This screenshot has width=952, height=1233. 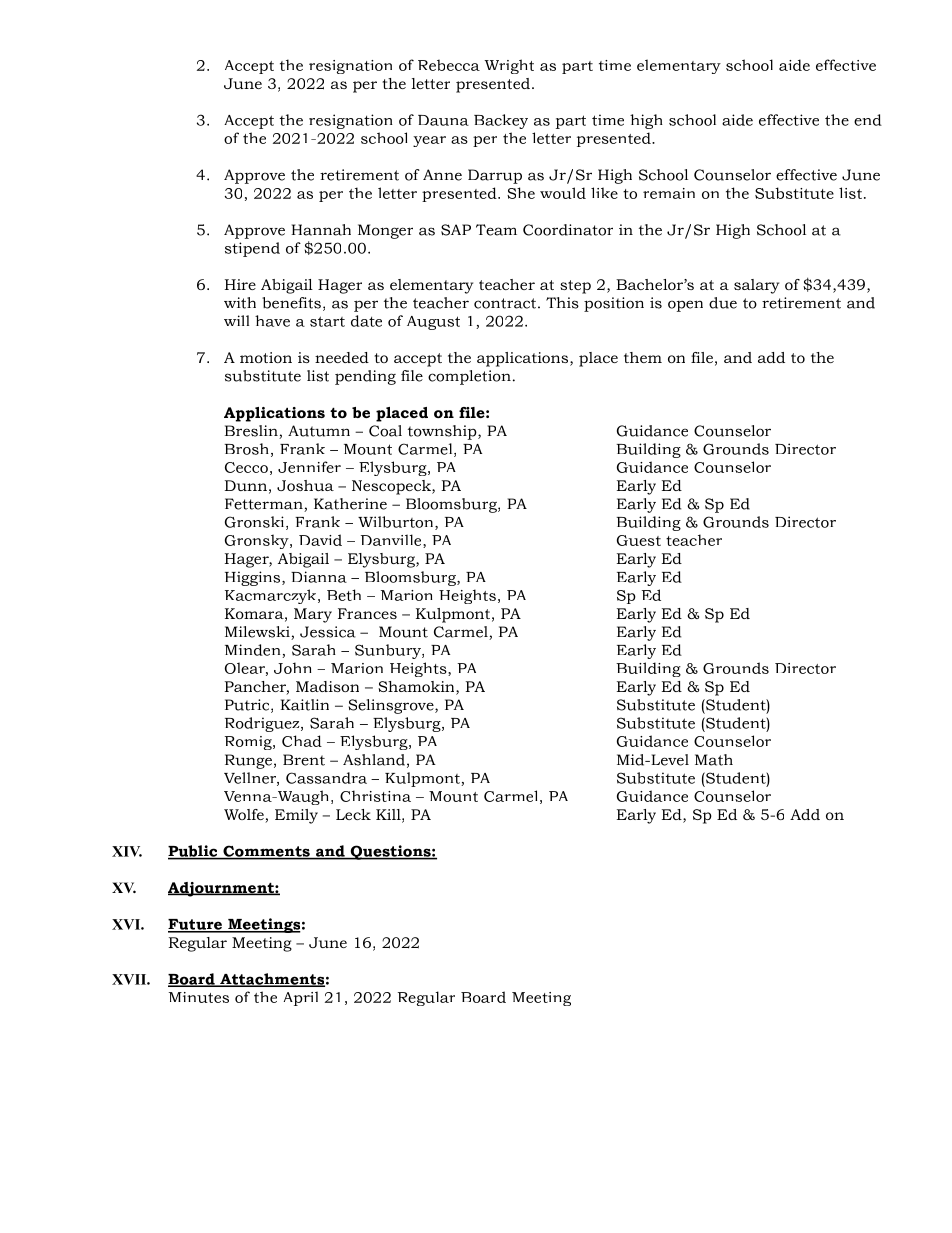 I want to click on Fetterman, so click(x=265, y=505).
